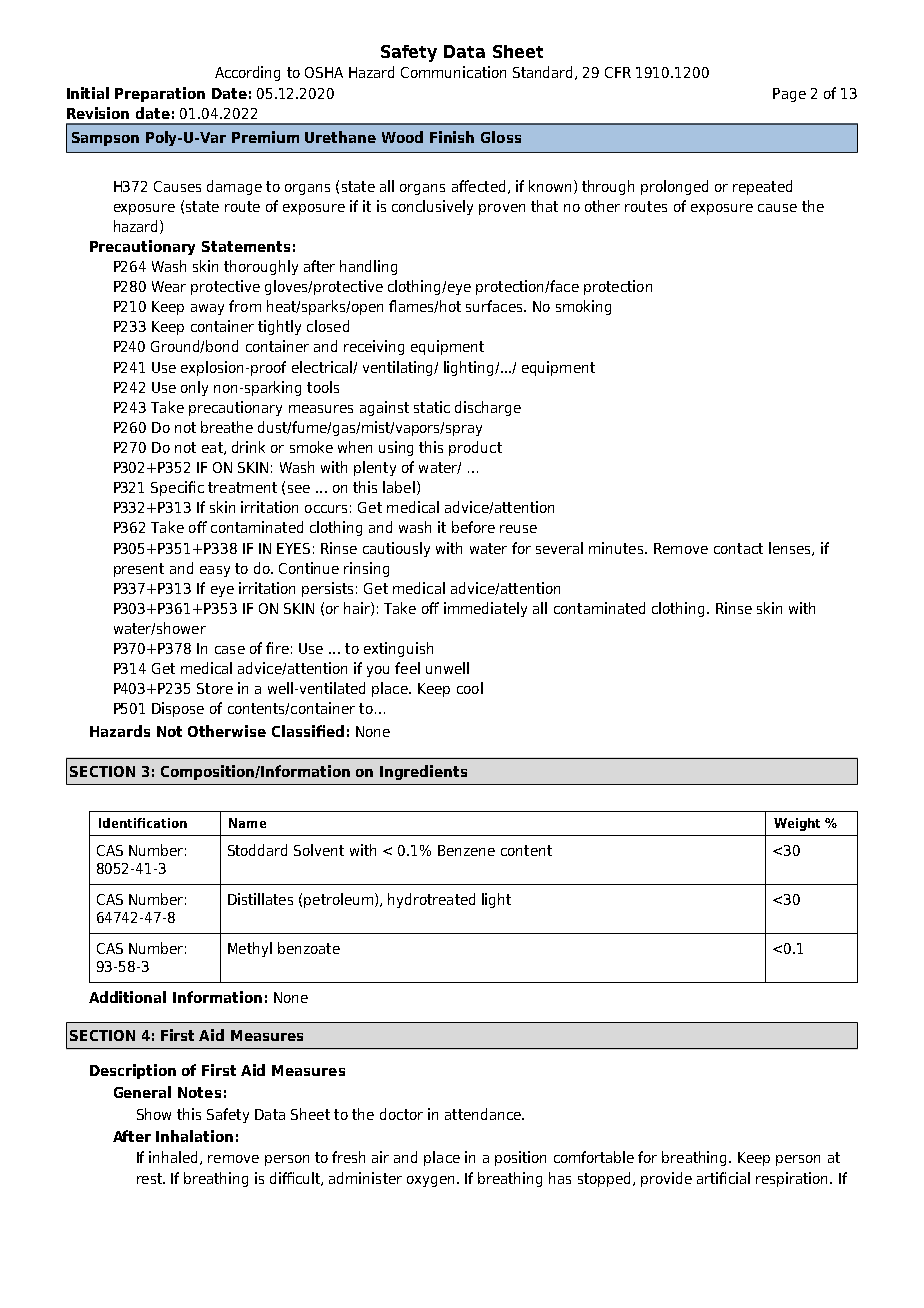  Describe the element at coordinates (230, 650) in the screenshot. I see `case` at that location.
